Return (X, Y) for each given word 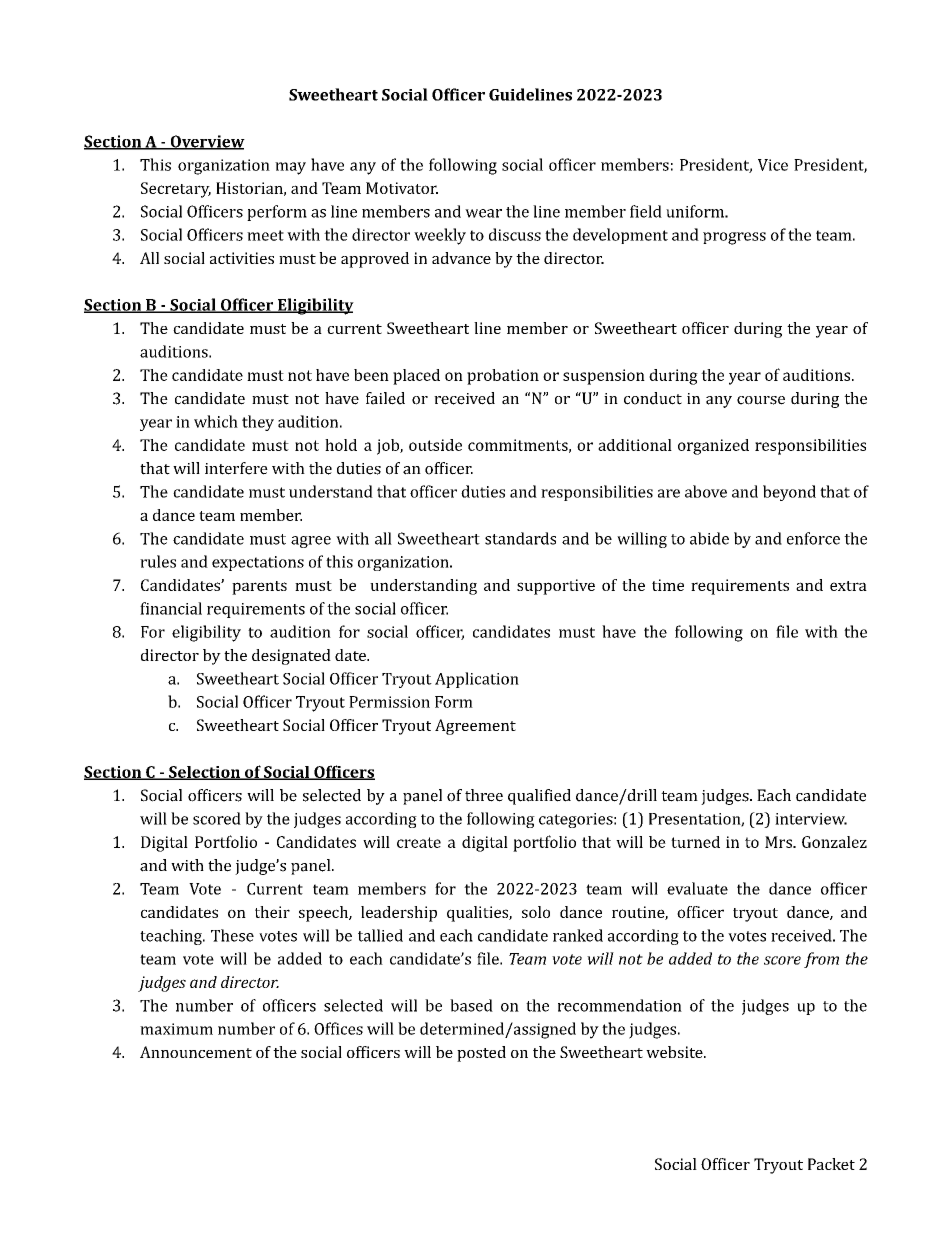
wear (483, 213)
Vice (773, 165)
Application (477, 680)
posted (481, 1054)
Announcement (196, 1052)
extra (848, 586)
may (290, 168)
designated (291, 657)
